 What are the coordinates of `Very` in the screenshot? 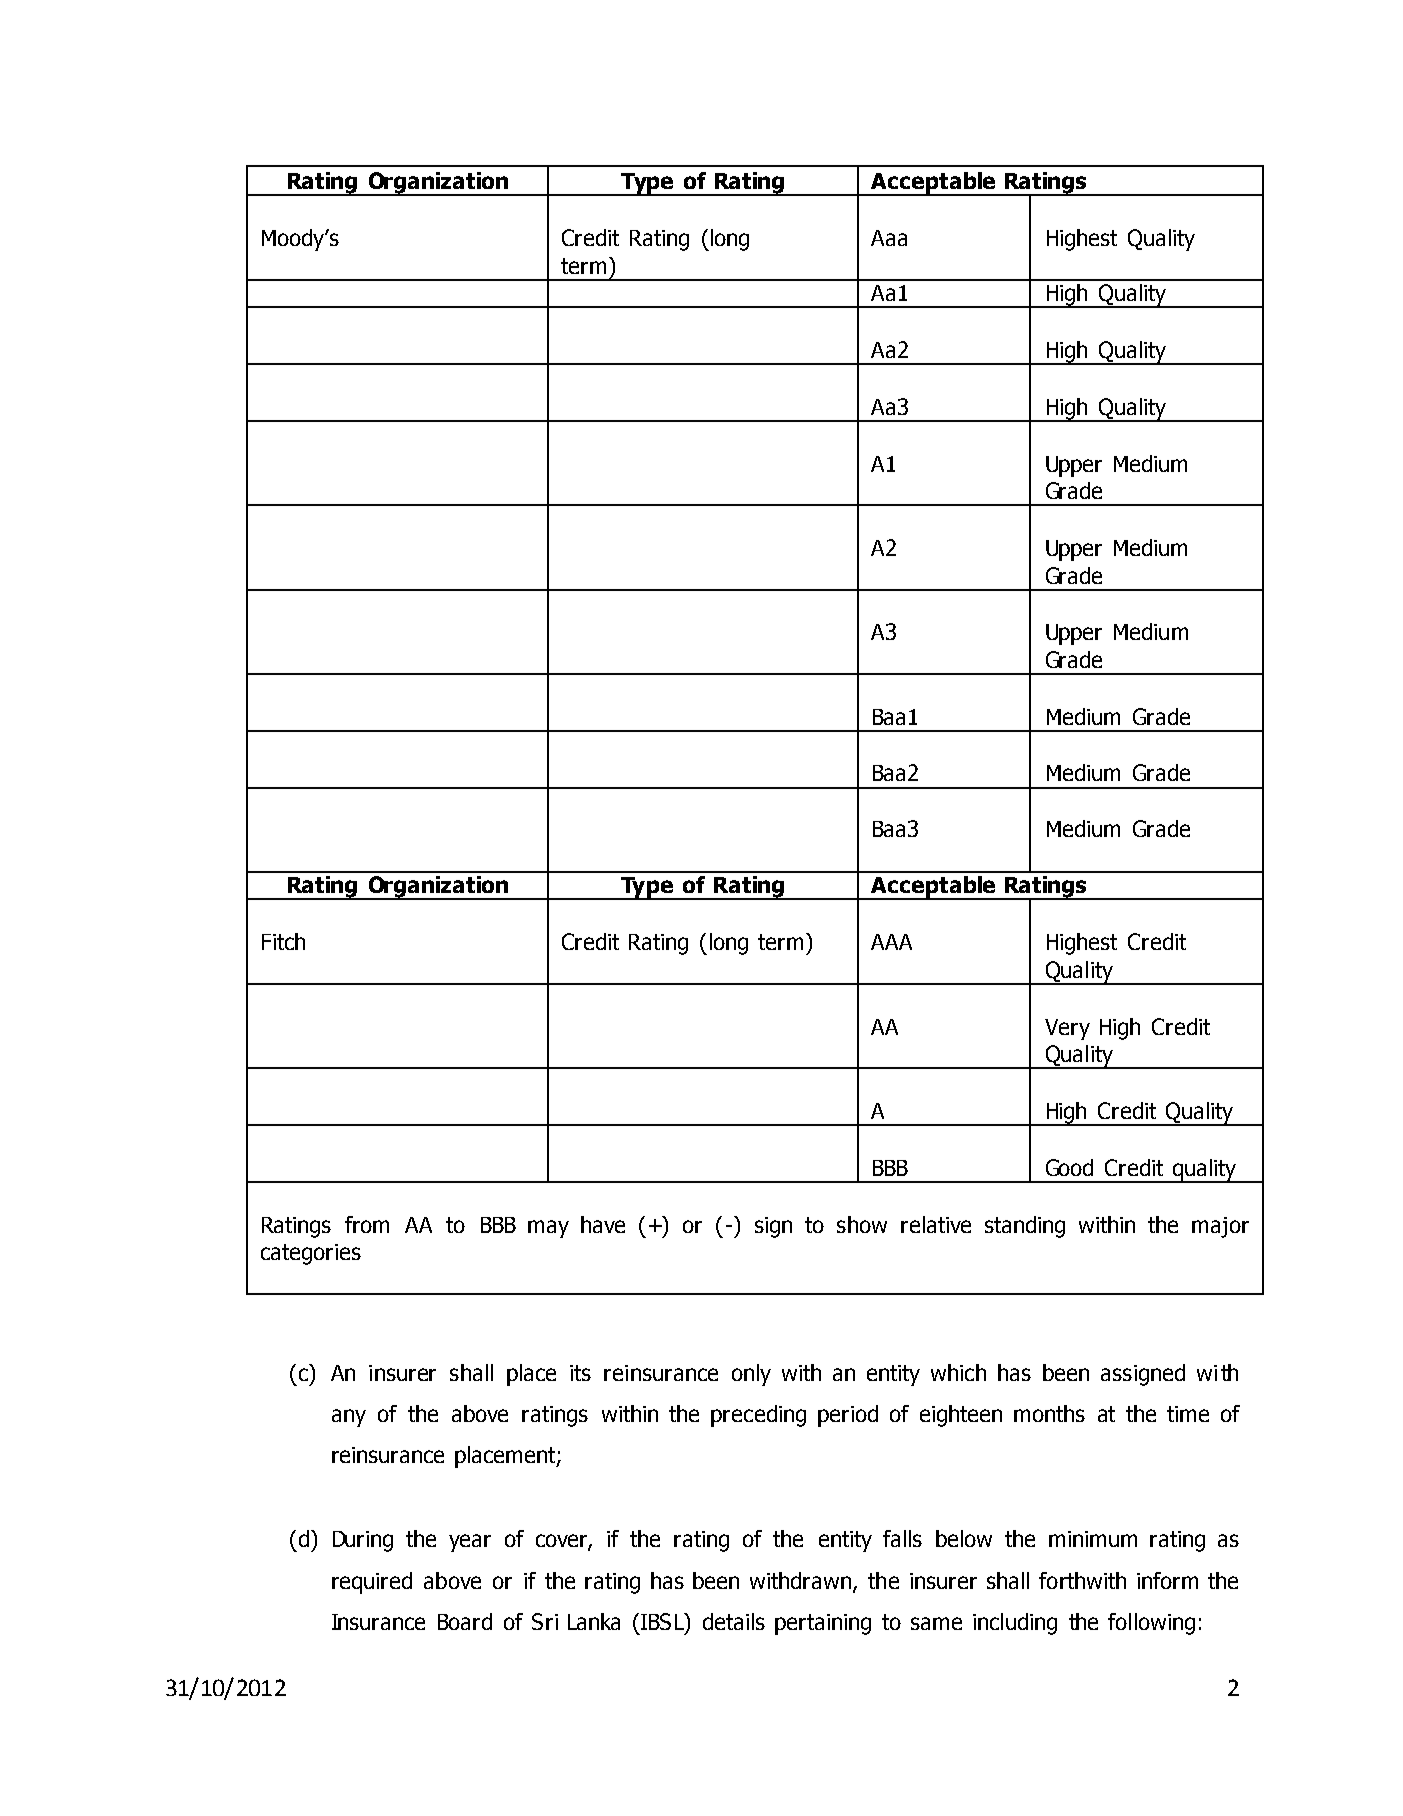 It's located at (1067, 1029).
